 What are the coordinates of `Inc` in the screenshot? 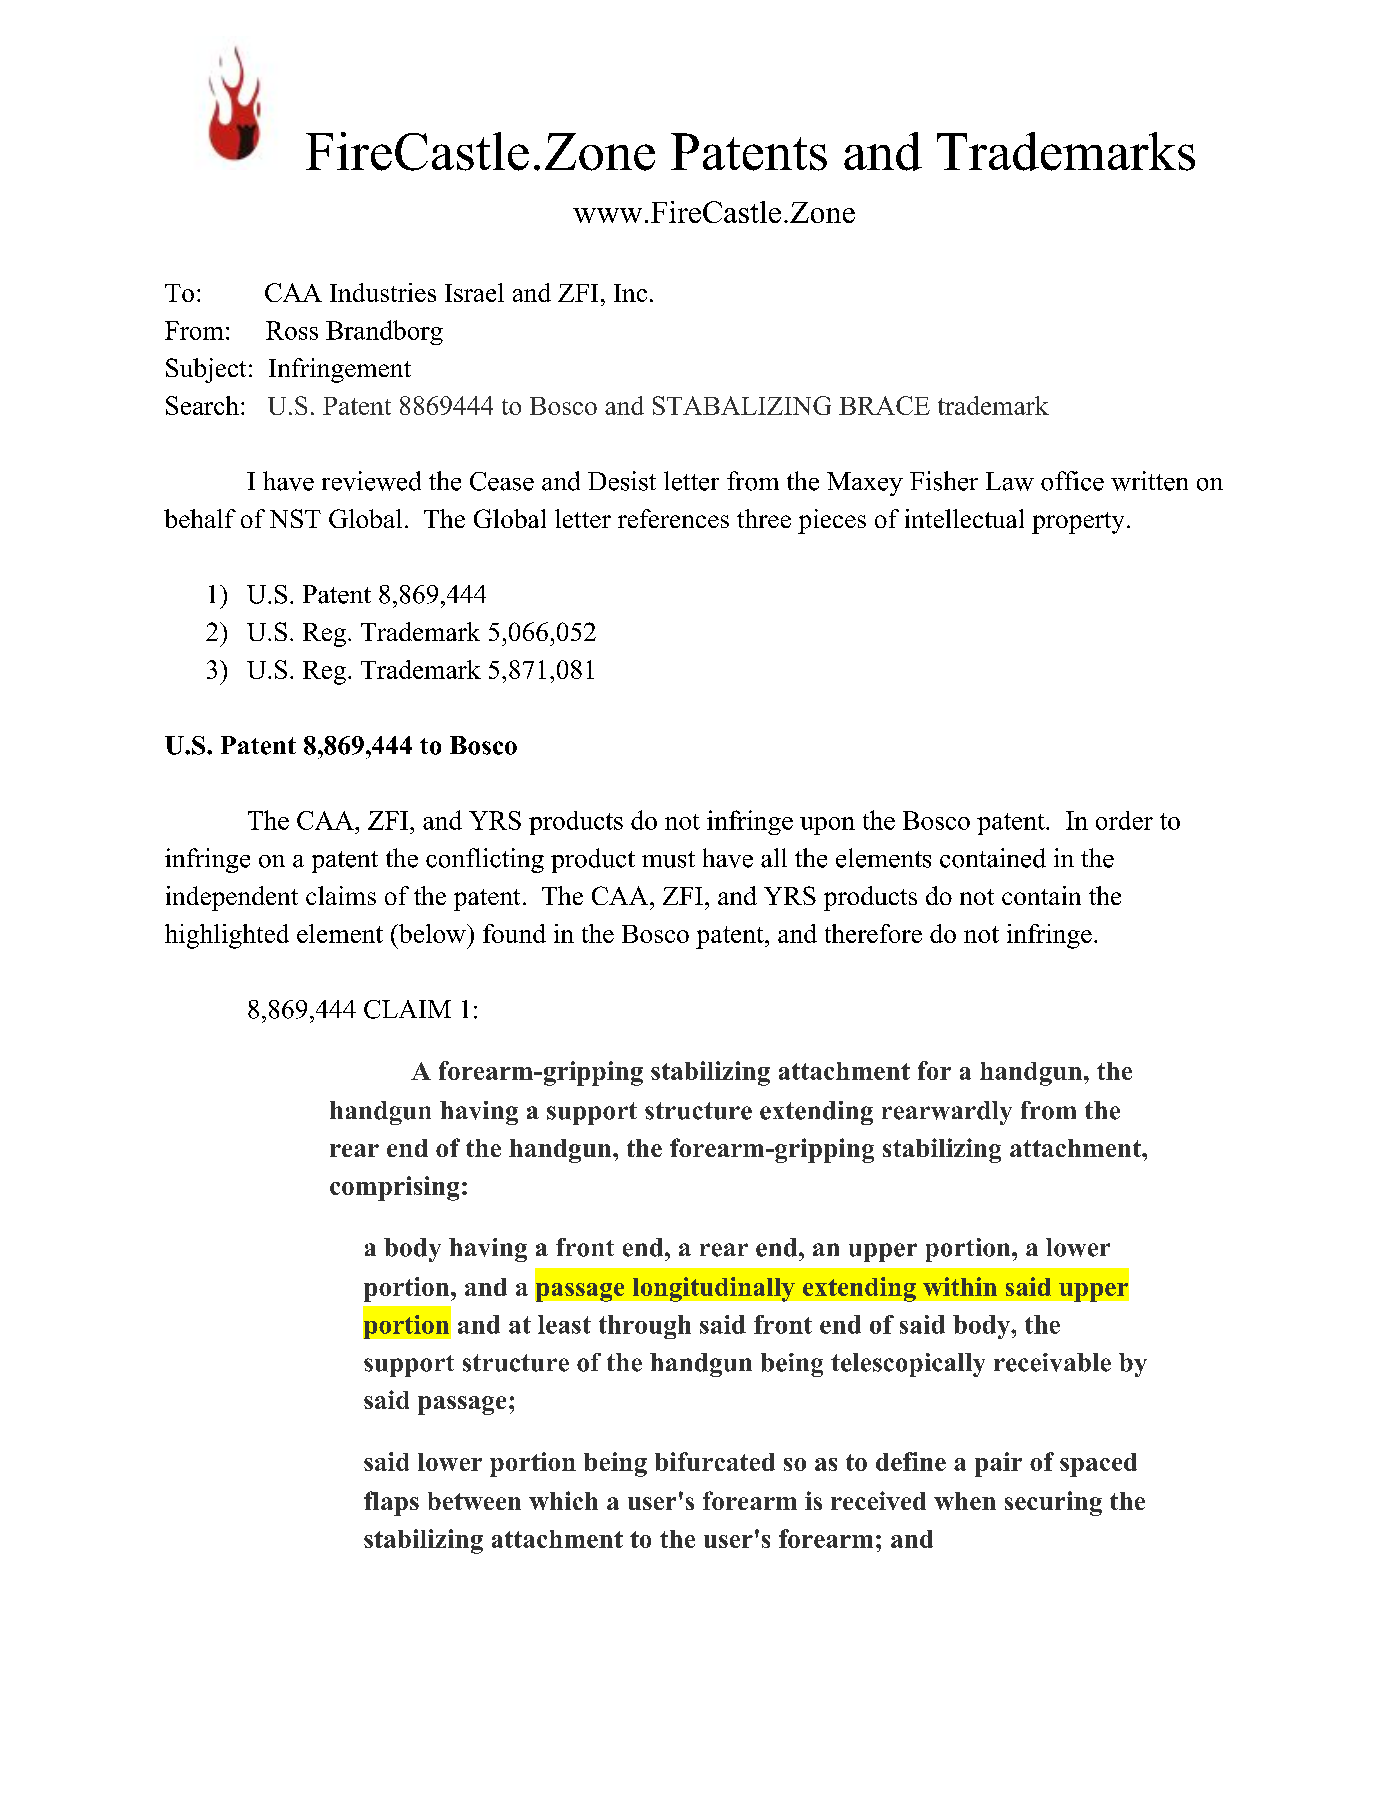 It's located at (630, 293).
